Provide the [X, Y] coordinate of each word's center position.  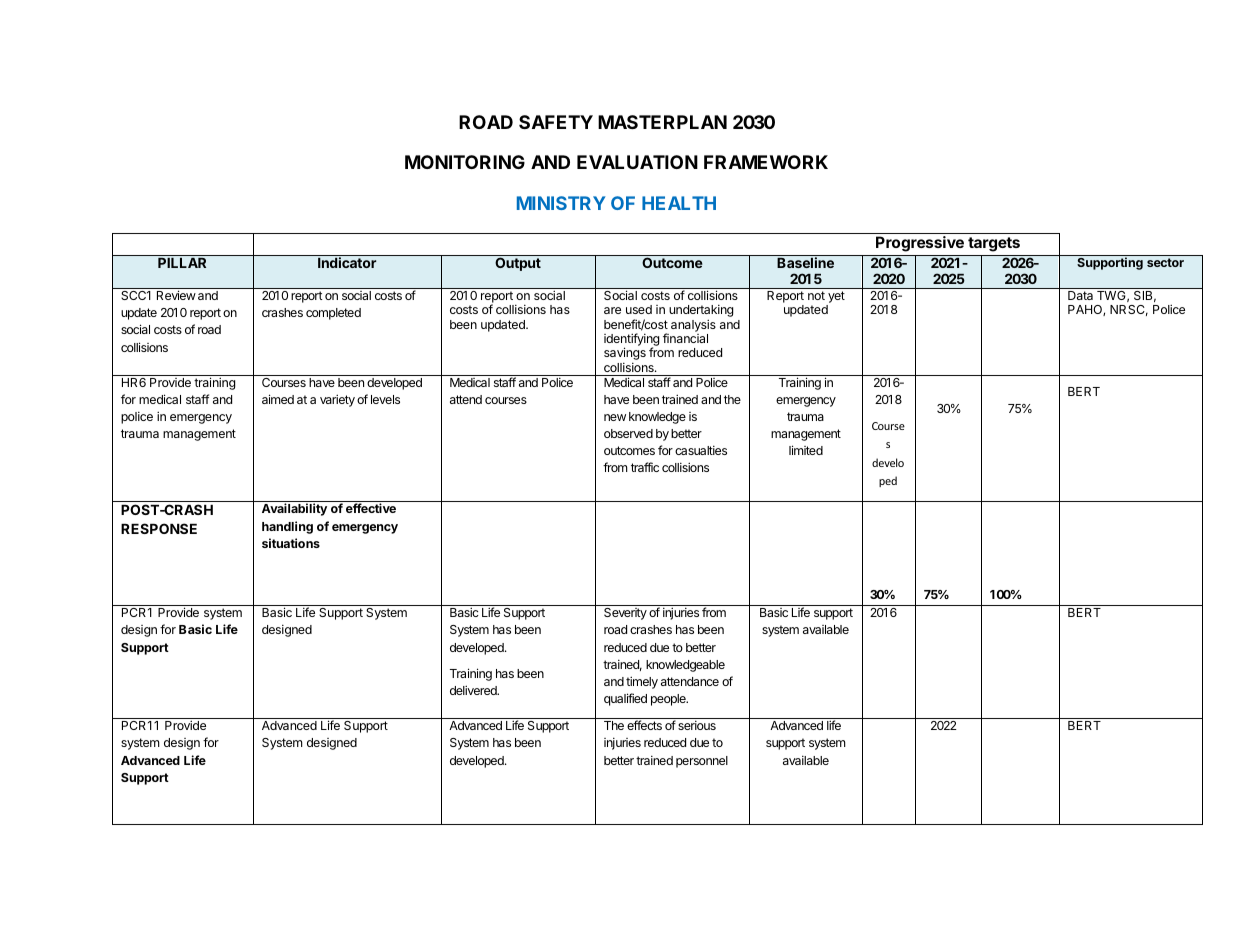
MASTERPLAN [662, 122]
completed [333, 314]
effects [644, 725]
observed [628, 433]
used [639, 309]
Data [1080, 295]
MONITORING [465, 162]
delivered [474, 690]
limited [806, 450]
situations [291, 543]
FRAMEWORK [766, 162]
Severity [625, 614]
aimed [278, 399]
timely [642, 682]
